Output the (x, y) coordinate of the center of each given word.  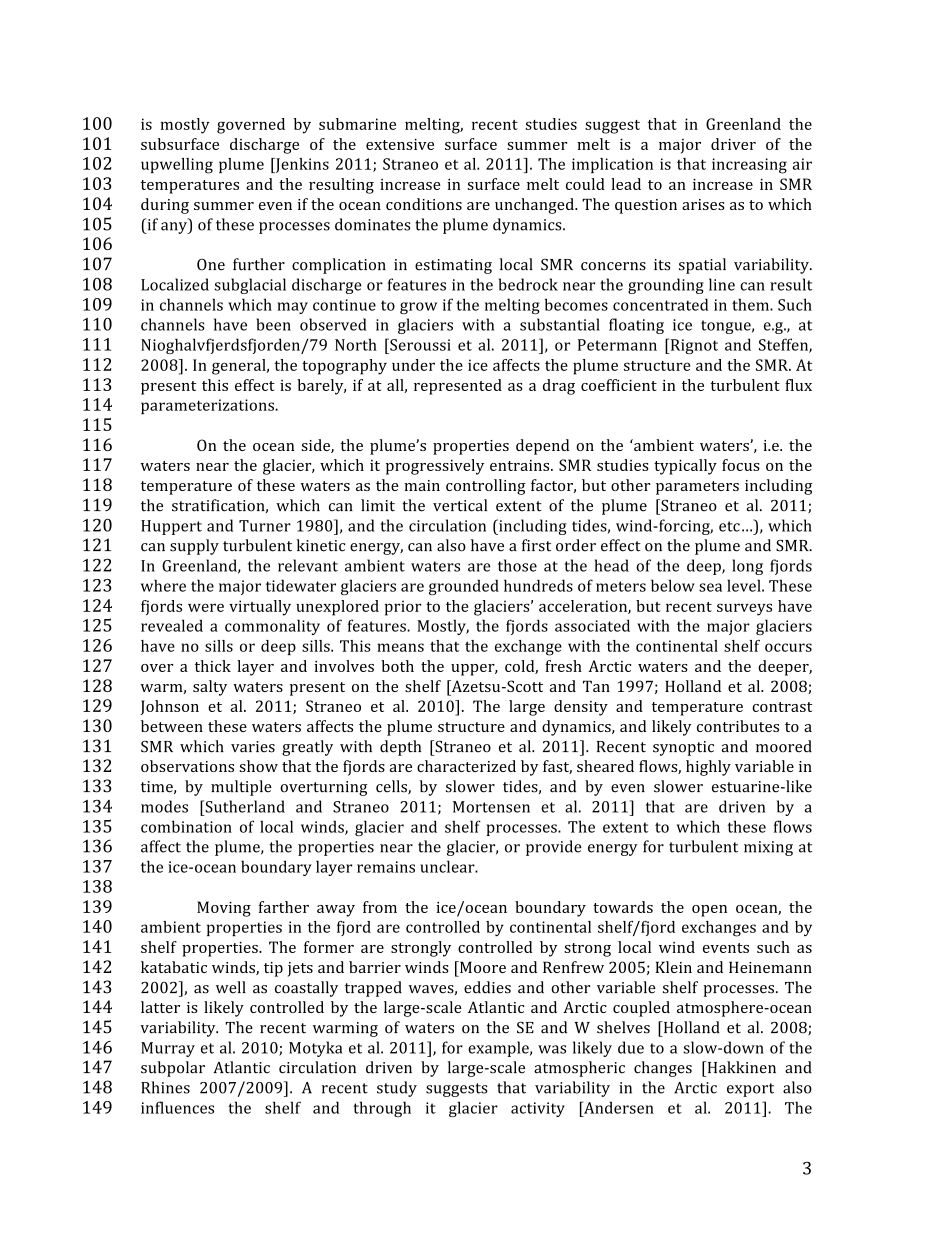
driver (733, 144)
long (747, 567)
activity (538, 1109)
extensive (400, 144)
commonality (272, 627)
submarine (357, 124)
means (400, 647)
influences (177, 1107)
